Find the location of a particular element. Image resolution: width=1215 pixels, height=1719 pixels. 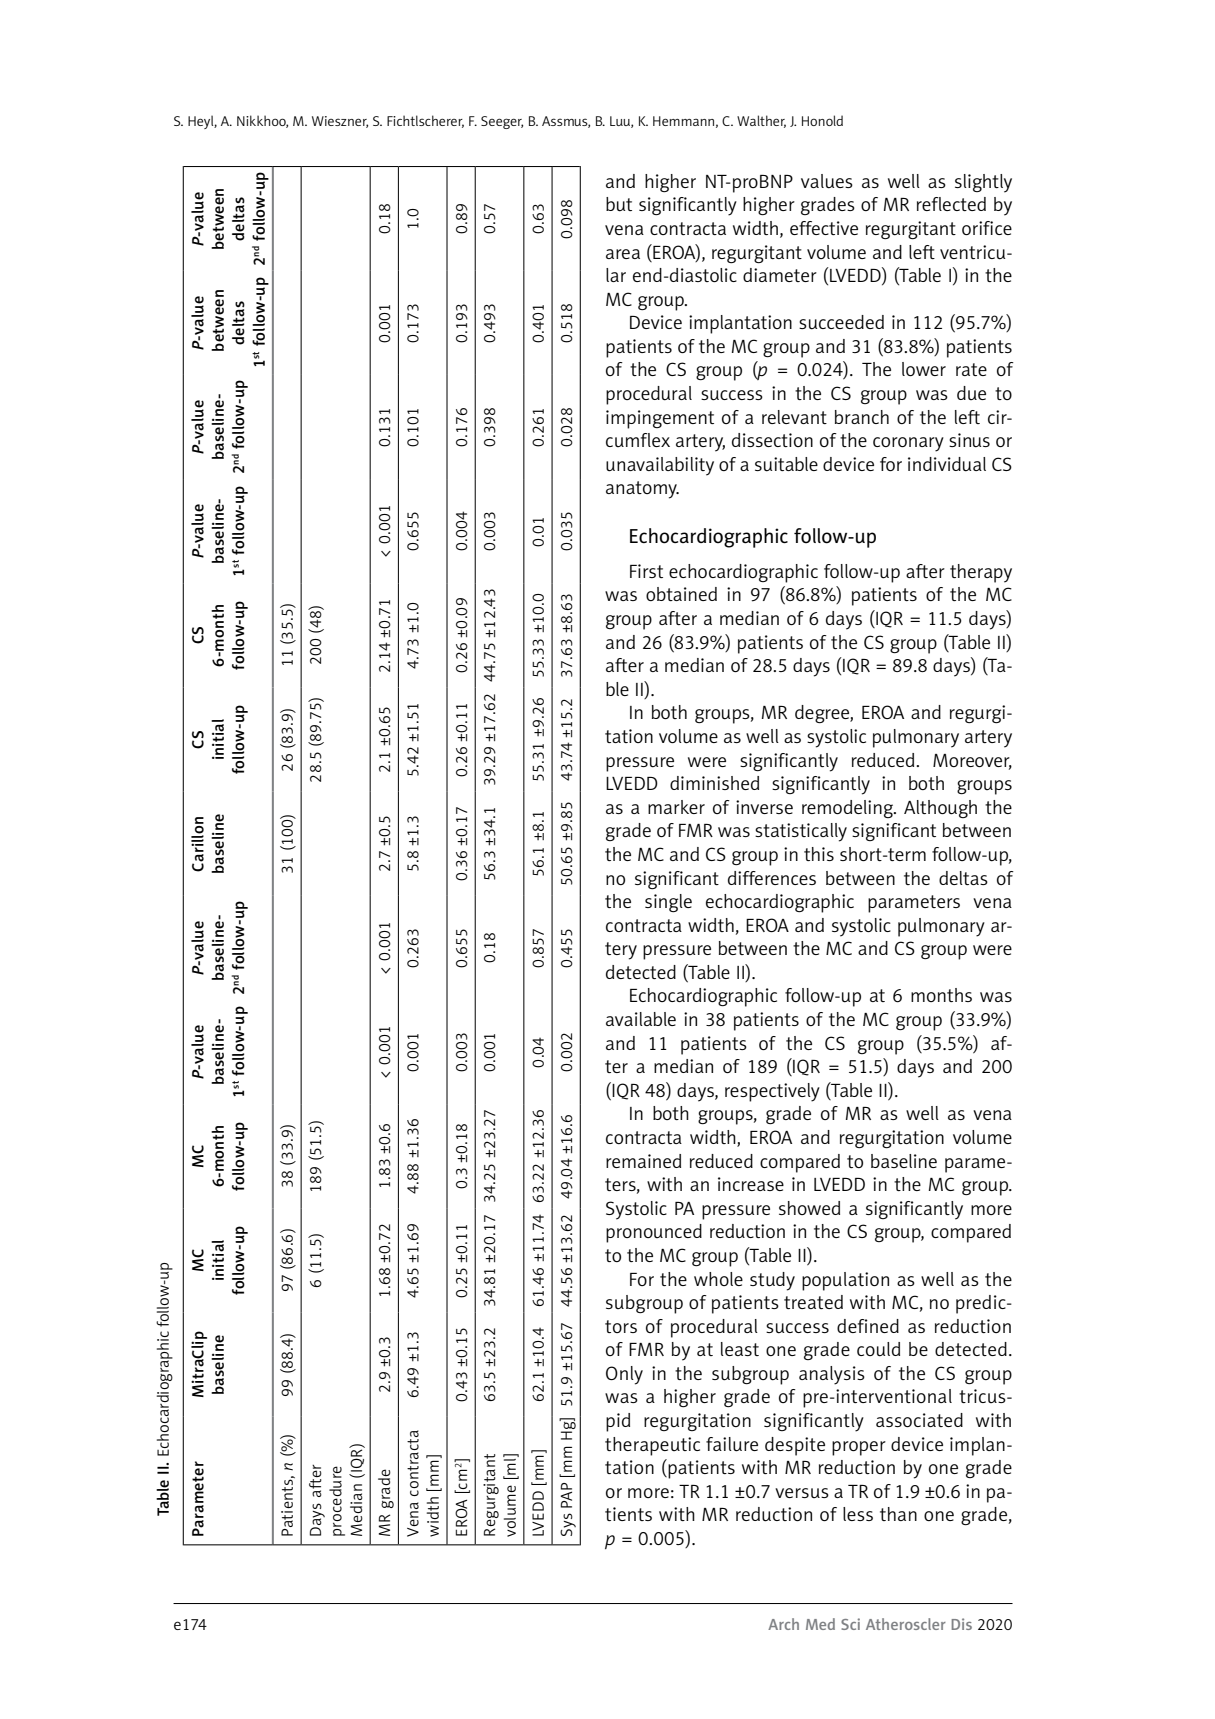

respectively is located at coordinates (772, 1092).
